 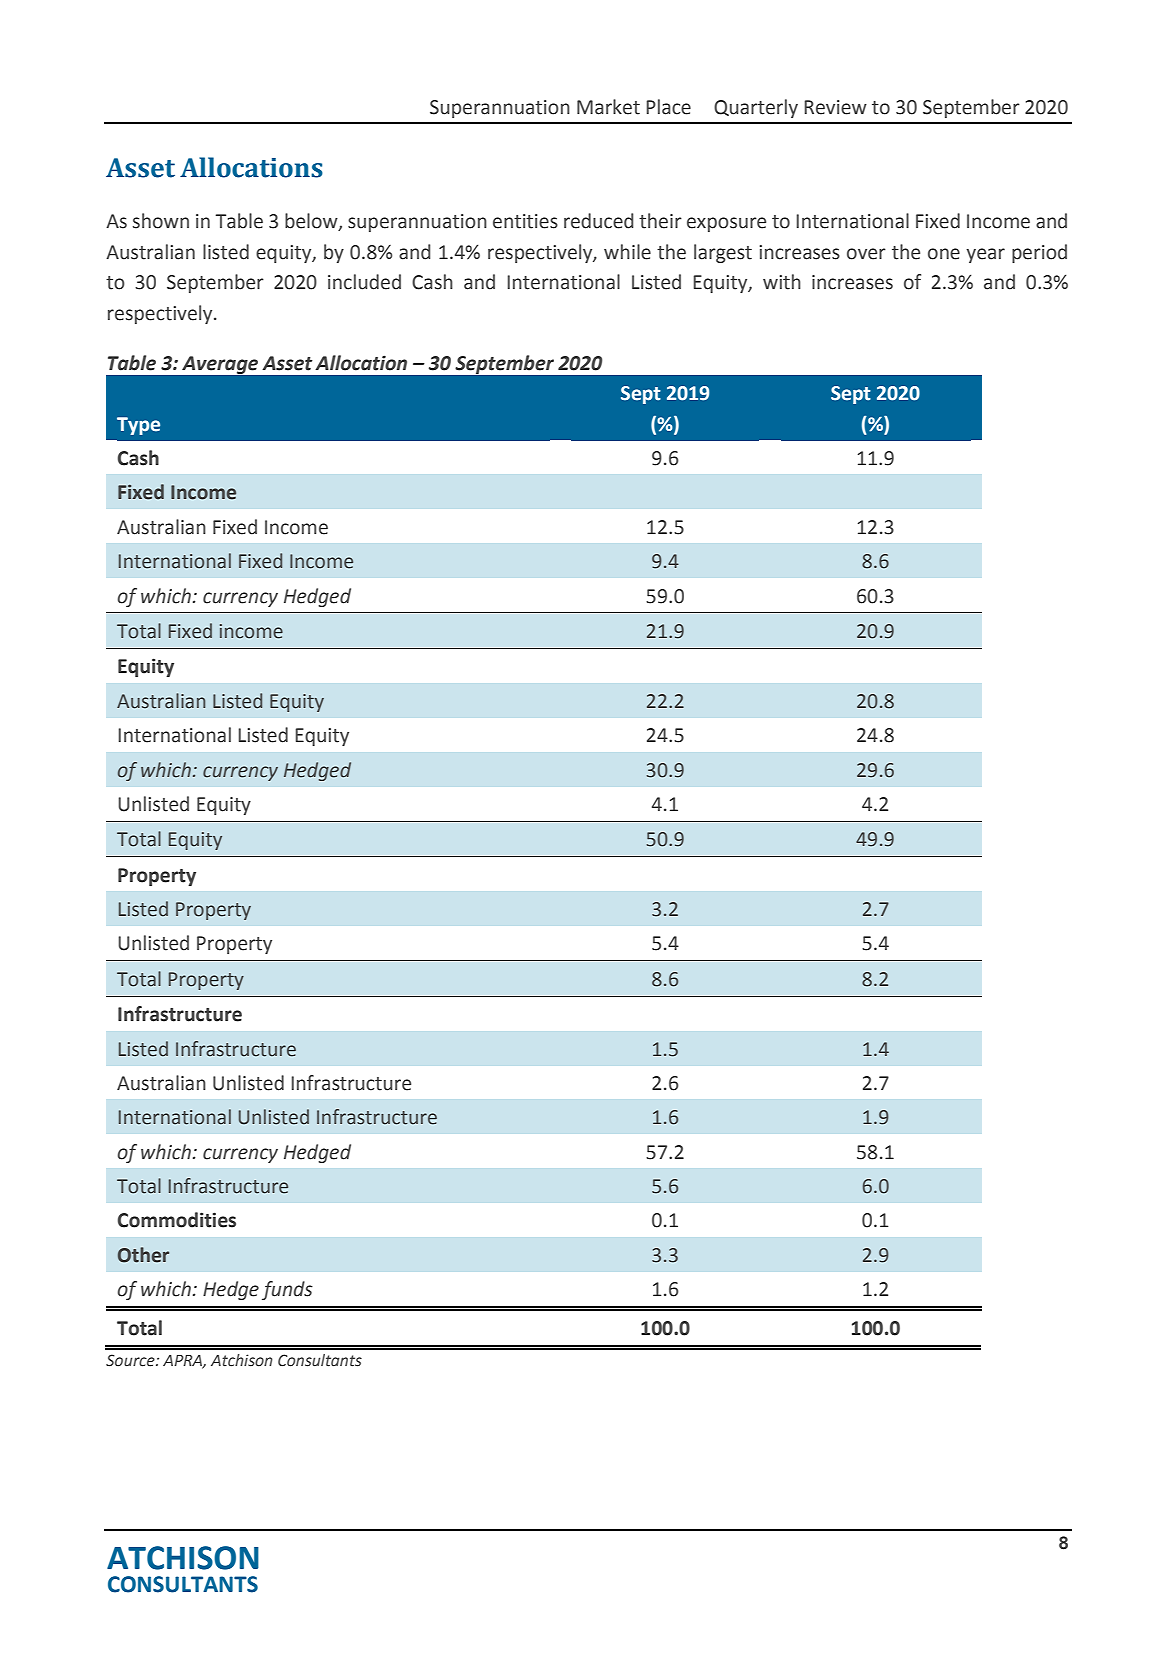 What do you see at coordinates (287, 1290) in the image?
I see `funds` at bounding box center [287, 1290].
